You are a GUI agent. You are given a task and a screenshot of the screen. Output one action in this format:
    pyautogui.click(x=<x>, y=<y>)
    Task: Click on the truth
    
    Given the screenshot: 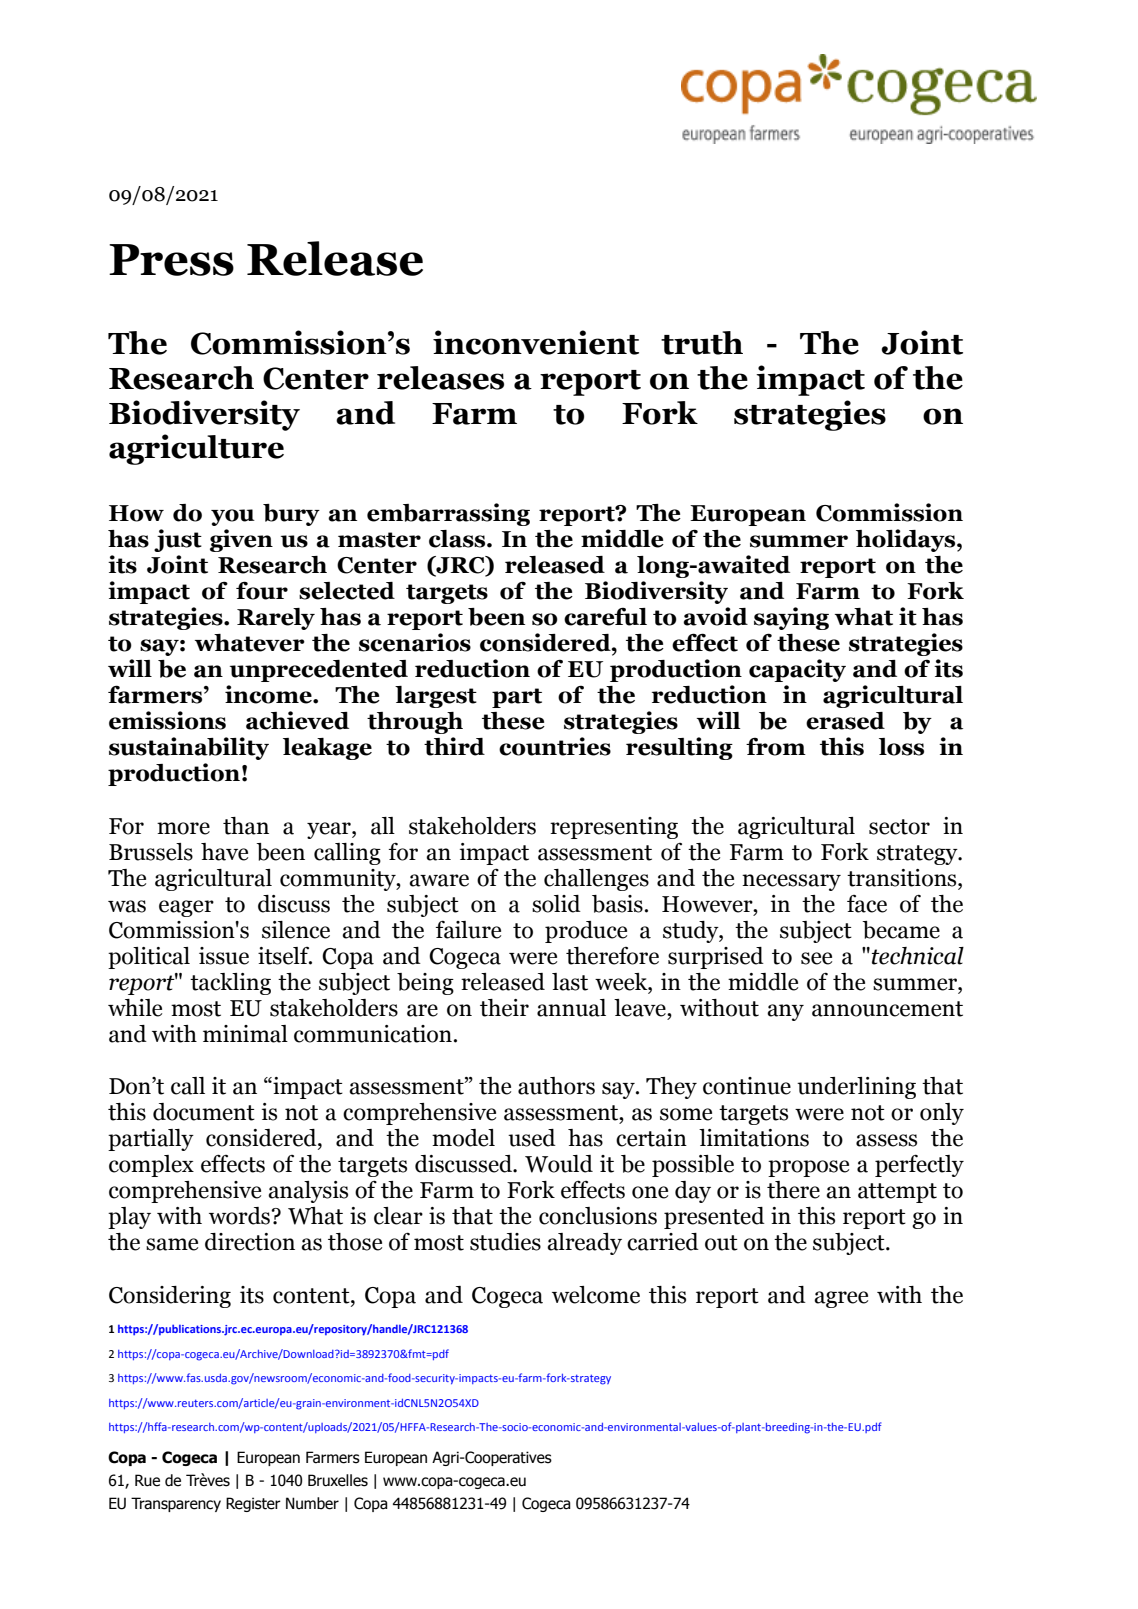 What is the action you would take?
    pyautogui.click(x=702, y=343)
